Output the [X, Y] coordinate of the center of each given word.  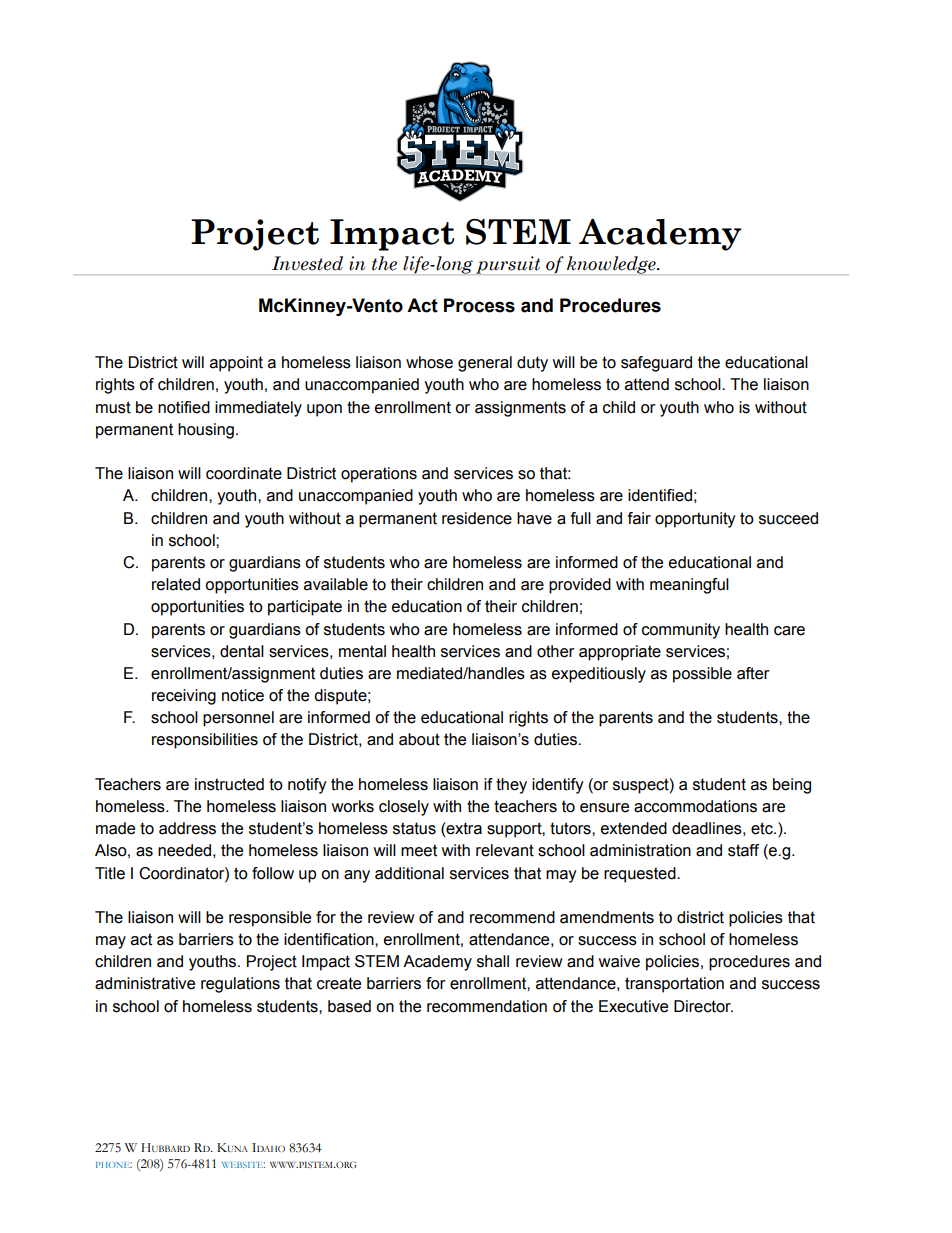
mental [362, 651]
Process [479, 305]
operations [379, 475]
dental [242, 651]
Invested [307, 263]
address [187, 828]
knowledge [611, 265]
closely [404, 808]
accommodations [695, 806]
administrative [145, 983]
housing [206, 431]
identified [660, 495]
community [681, 631]
